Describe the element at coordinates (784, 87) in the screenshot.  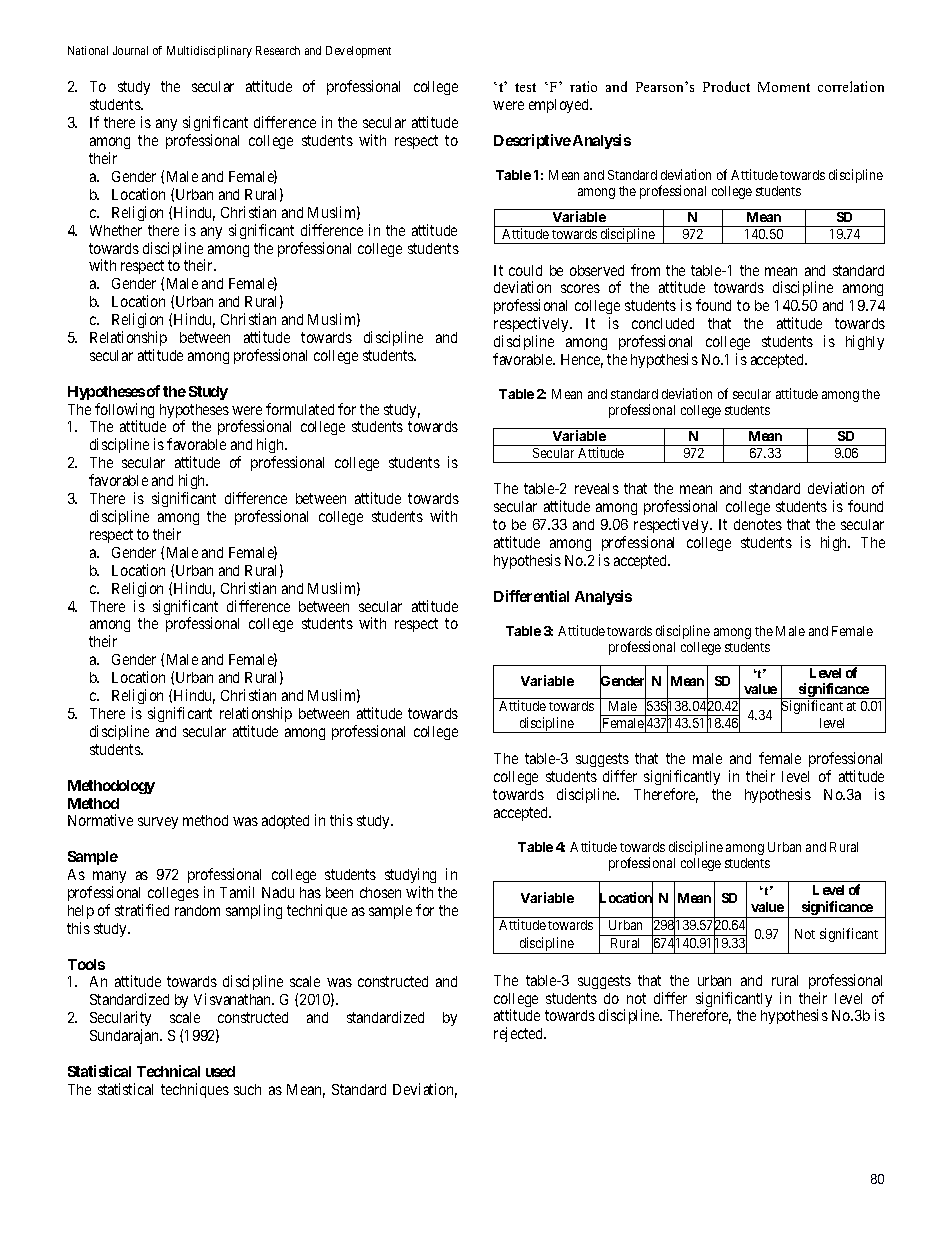
I see `Moment` at that location.
